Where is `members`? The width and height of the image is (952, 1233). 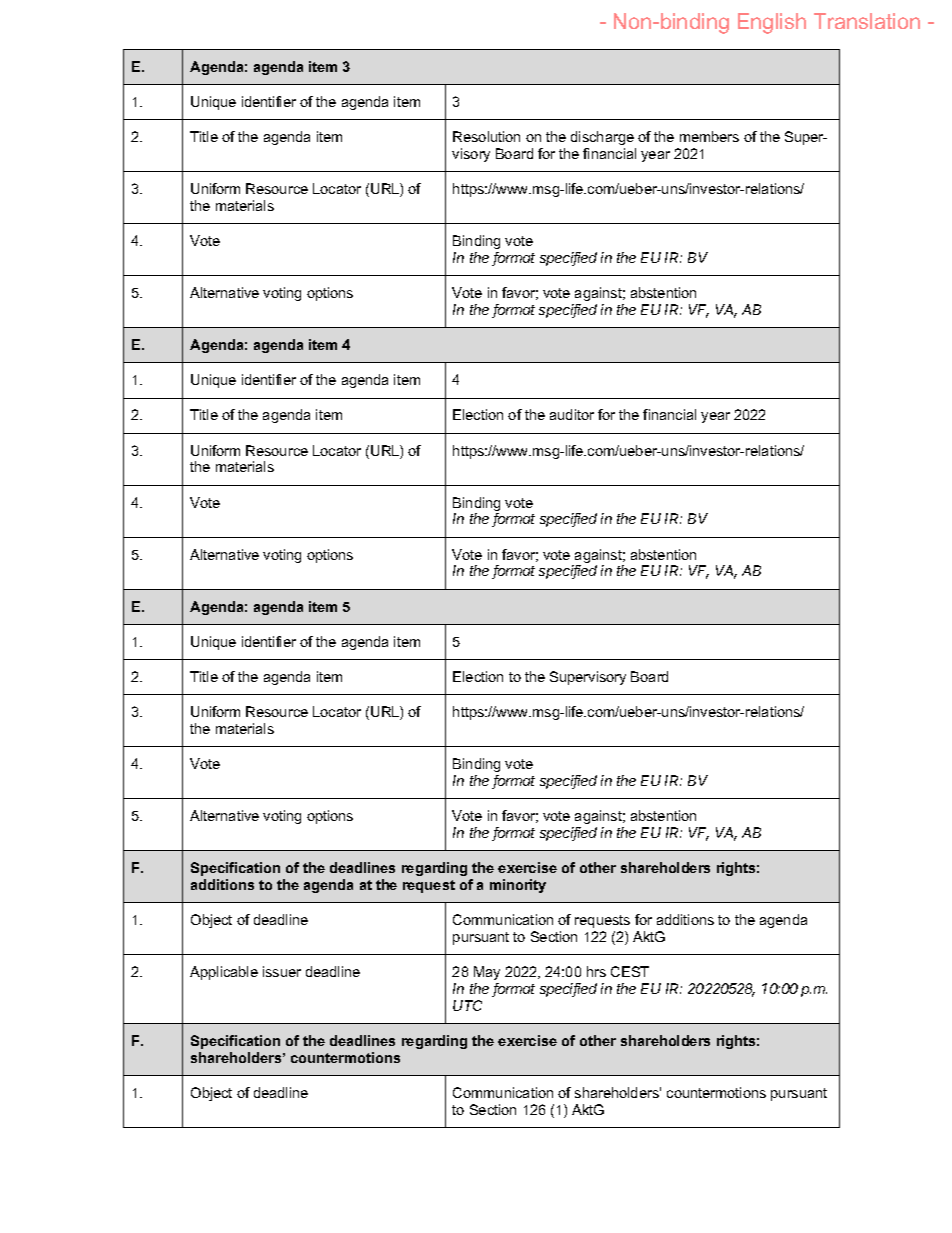 members is located at coordinates (709, 136).
